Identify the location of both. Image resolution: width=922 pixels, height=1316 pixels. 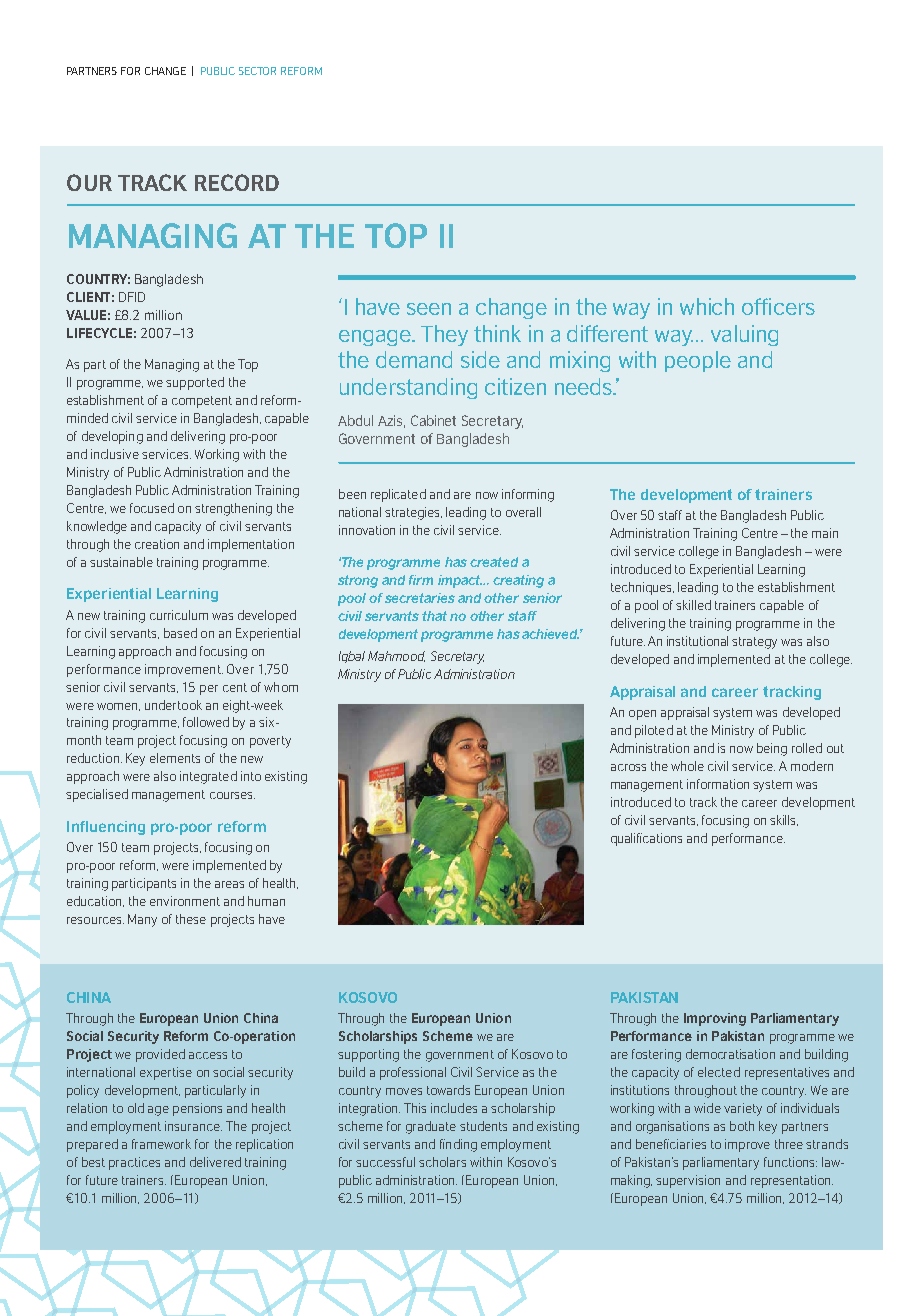
(742, 1126).
